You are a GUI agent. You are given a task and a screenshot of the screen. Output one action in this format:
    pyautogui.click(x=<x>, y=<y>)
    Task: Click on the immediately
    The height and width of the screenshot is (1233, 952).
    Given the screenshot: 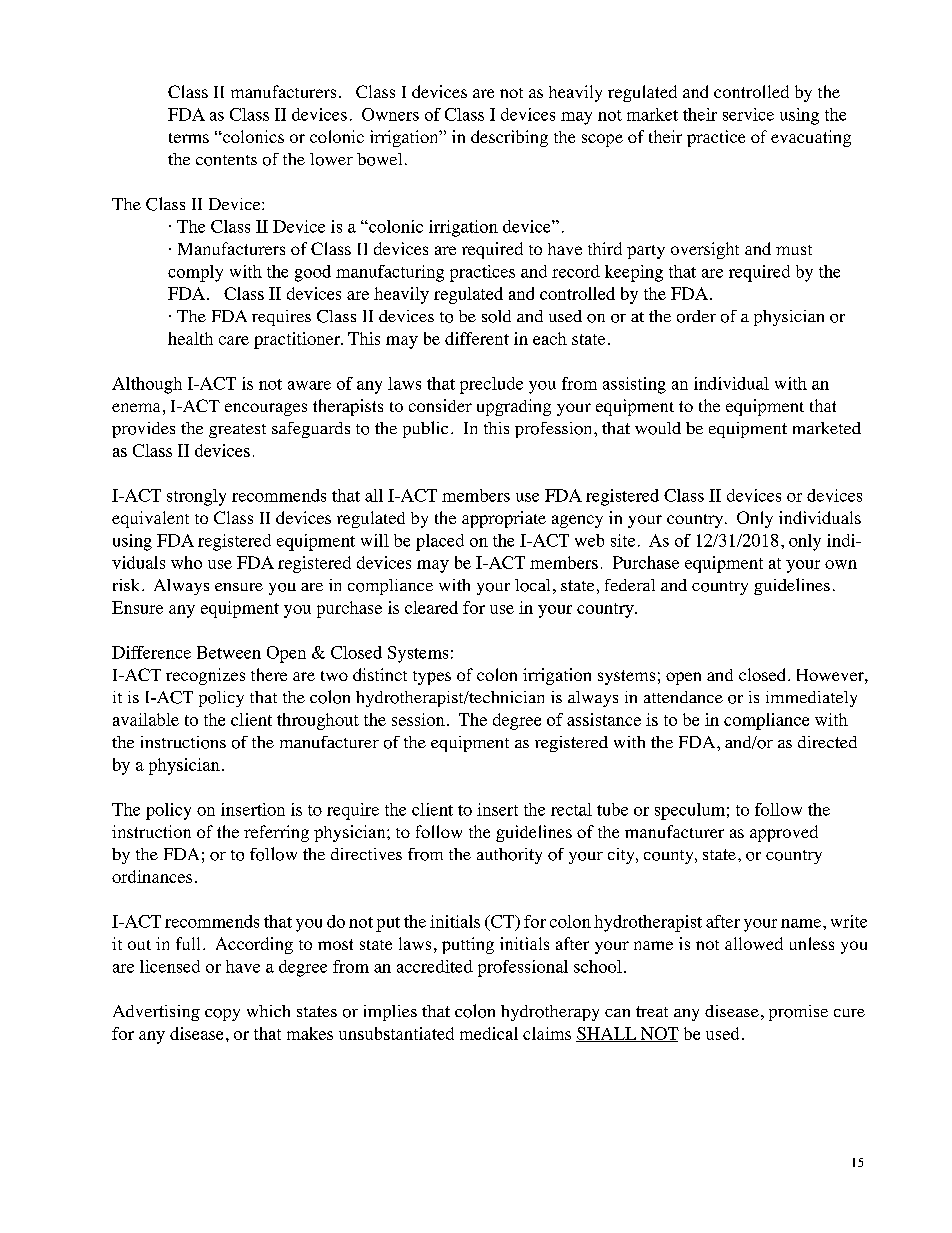 What is the action you would take?
    pyautogui.click(x=811, y=699)
